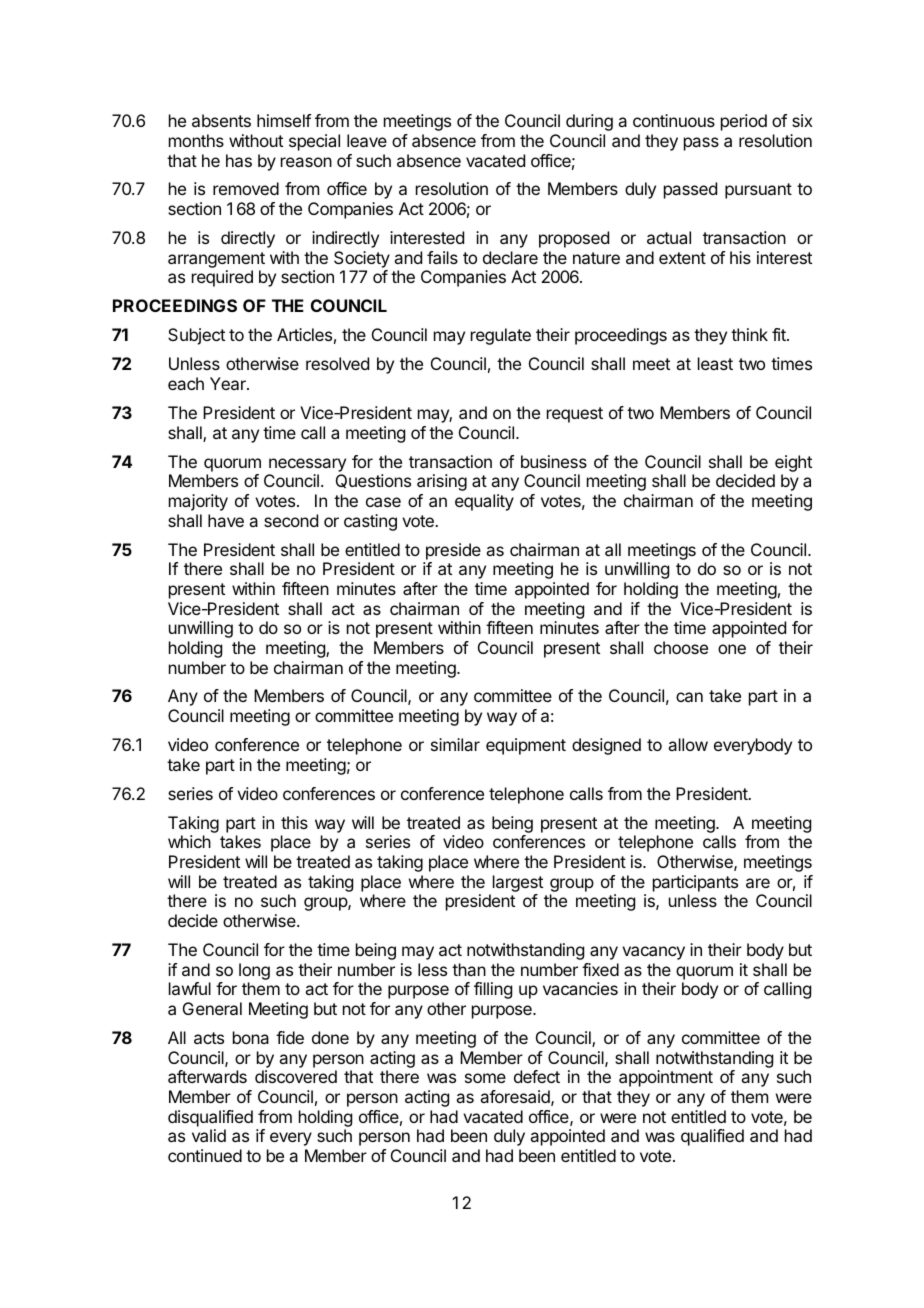 The image size is (924, 1308). I want to click on during, so click(589, 122).
